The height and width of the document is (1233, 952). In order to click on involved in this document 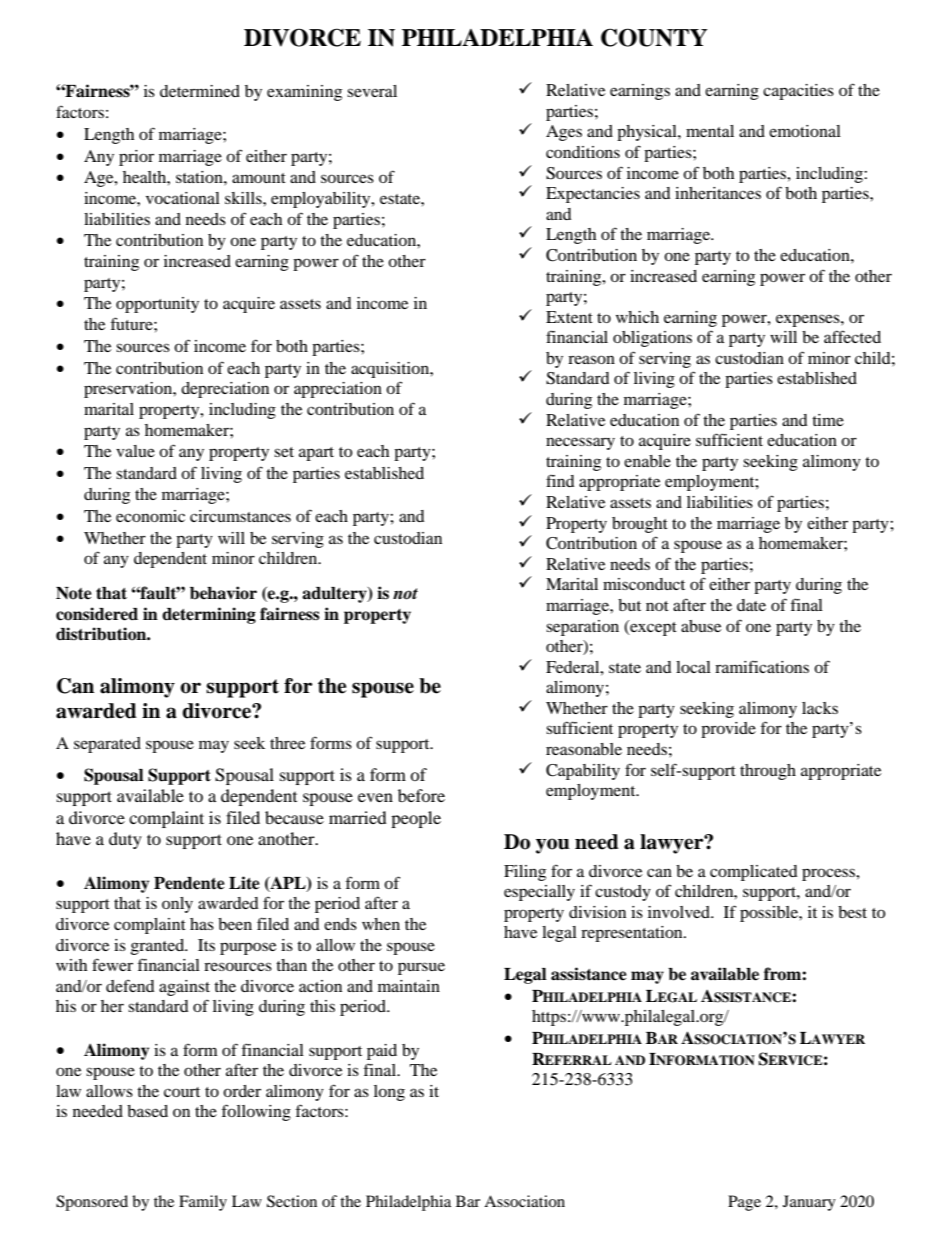, I will do `click(680, 912)`.
